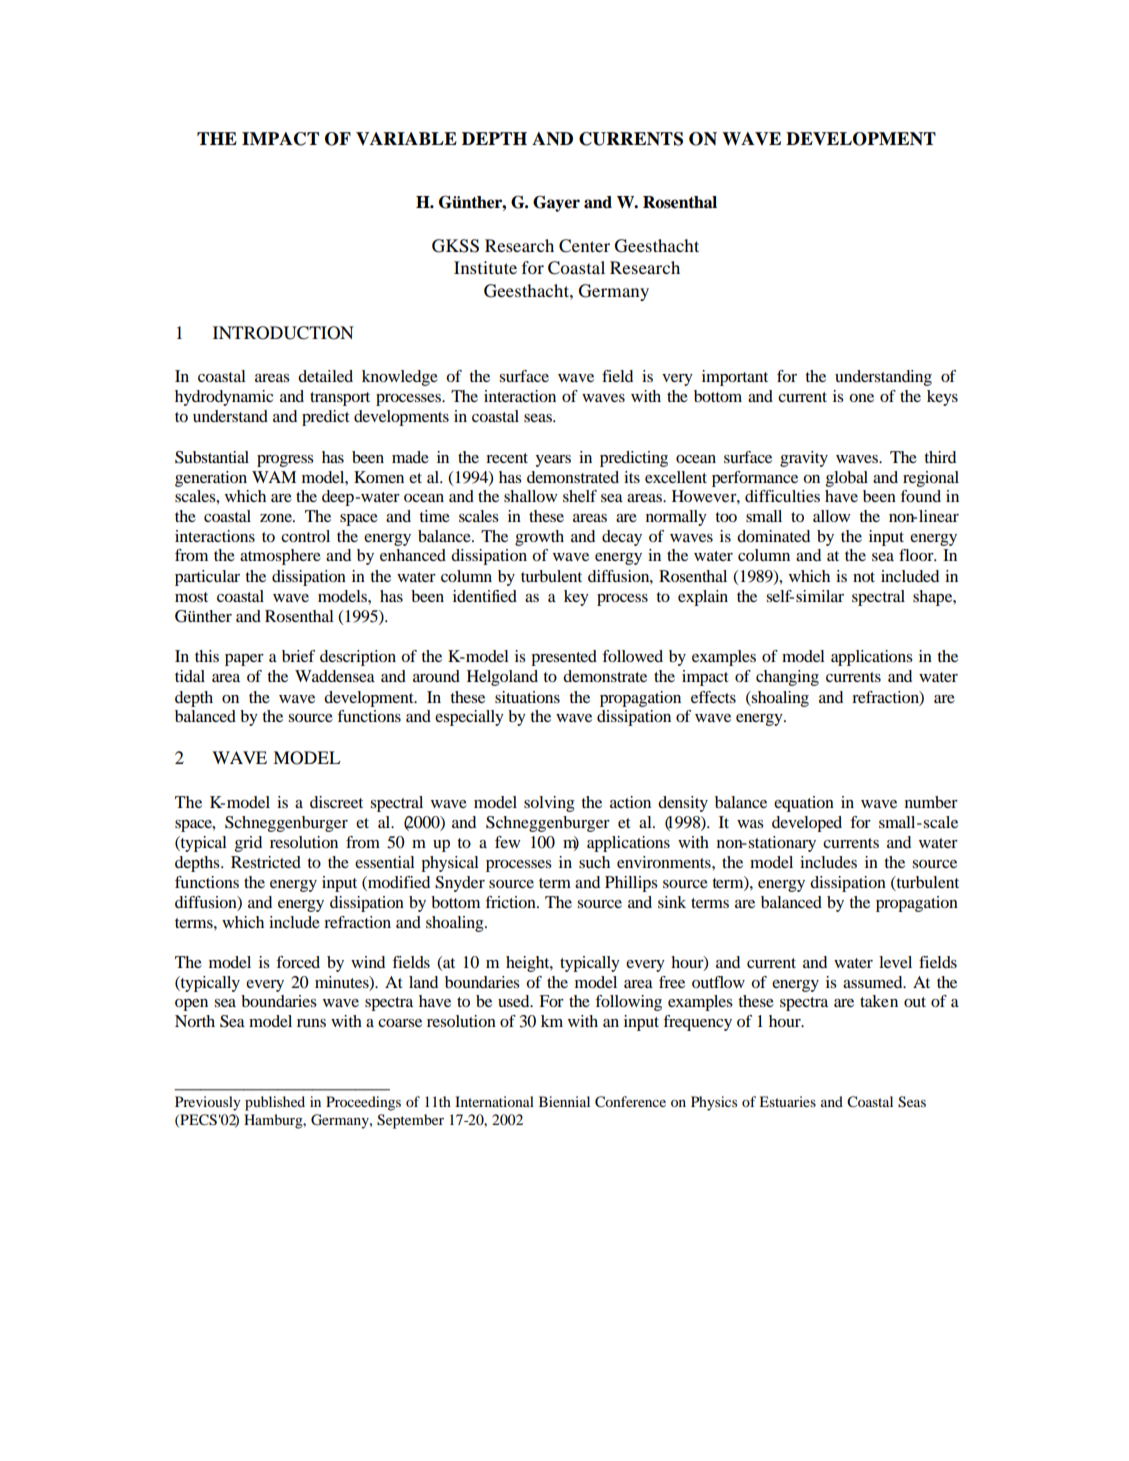 This screenshot has height=1461, width=1129. I want to click on VARIABLE, so click(406, 138).
